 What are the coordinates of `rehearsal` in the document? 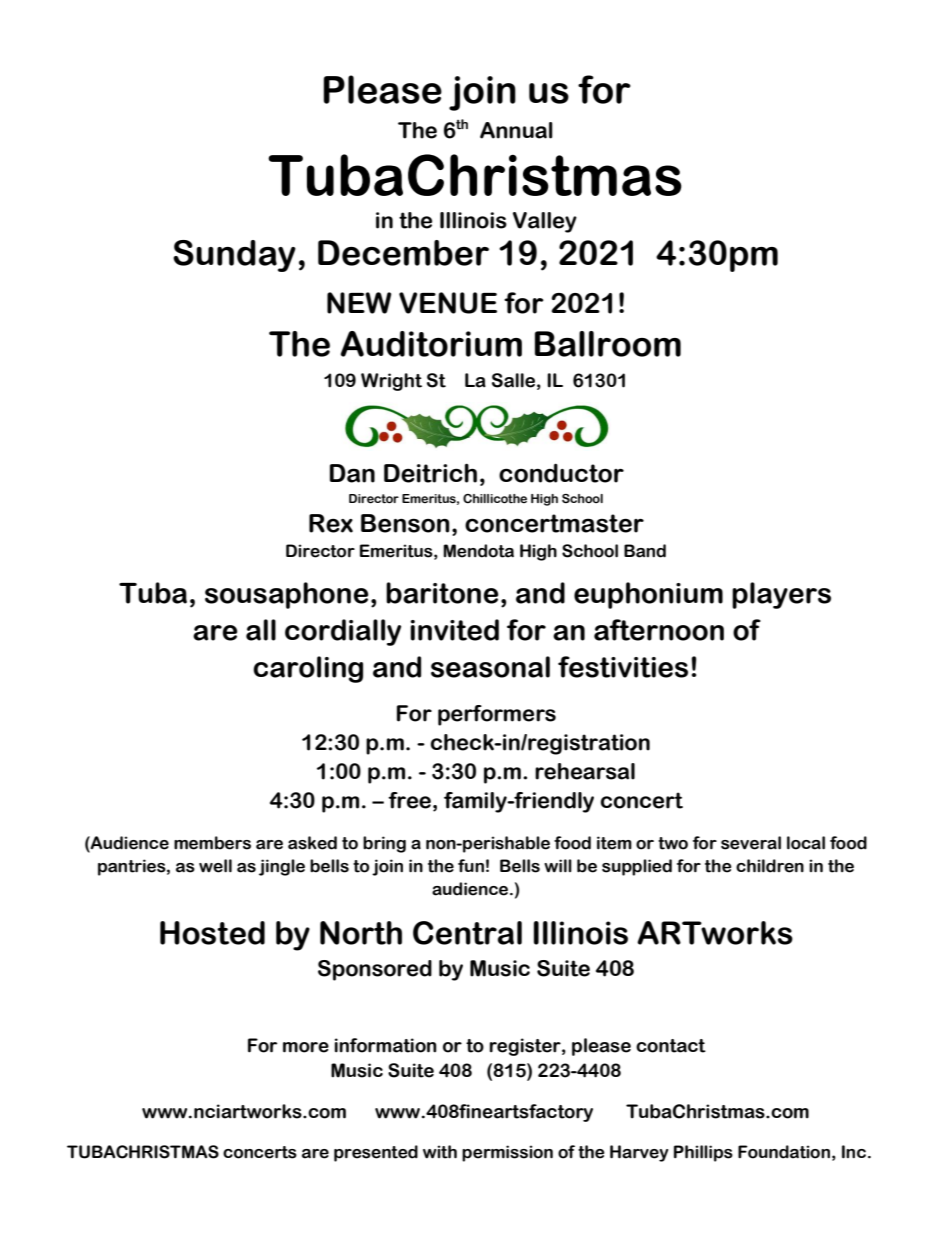 It's located at (585, 771).
